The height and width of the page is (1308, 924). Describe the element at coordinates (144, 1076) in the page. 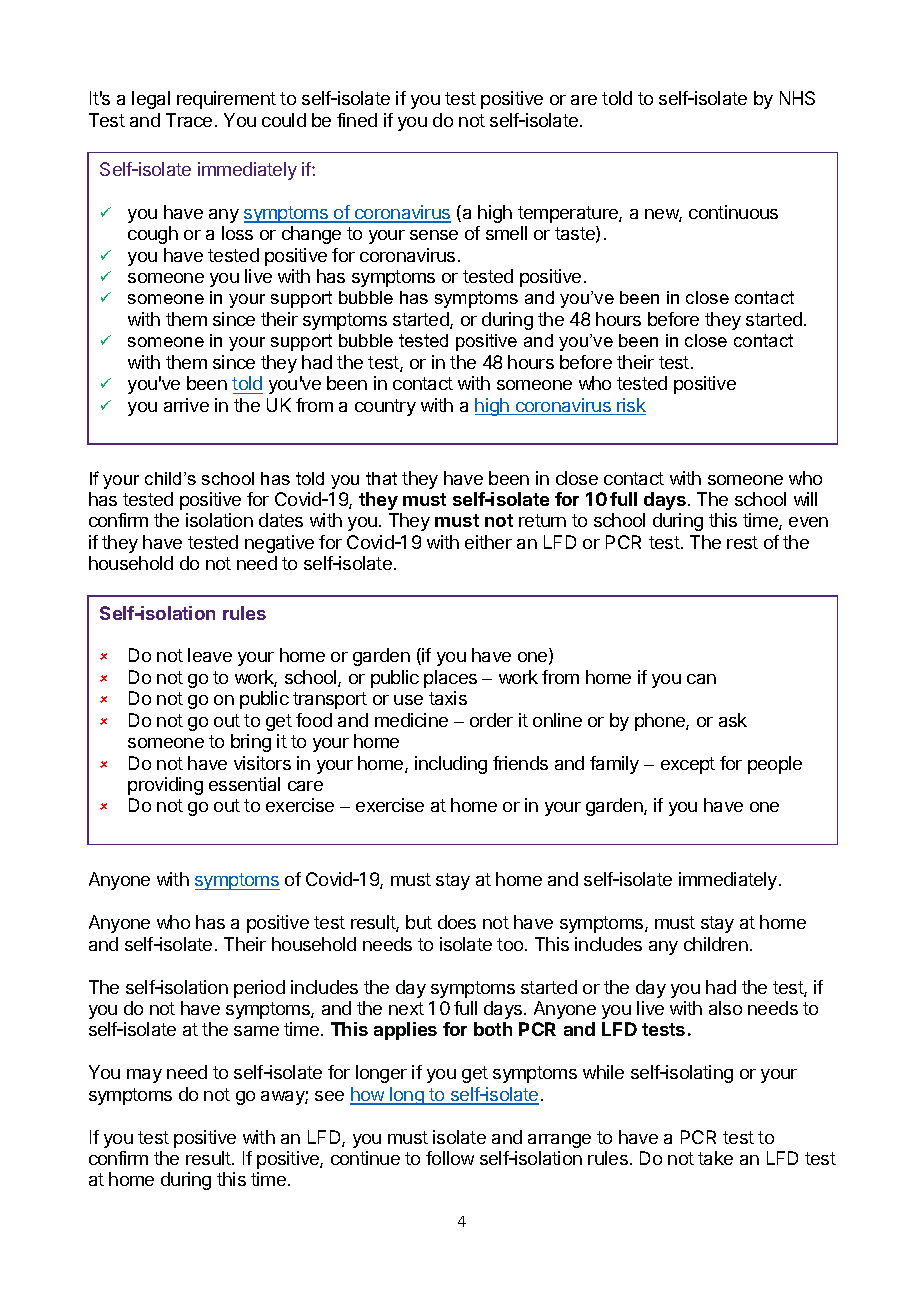

I see `may` at that location.
